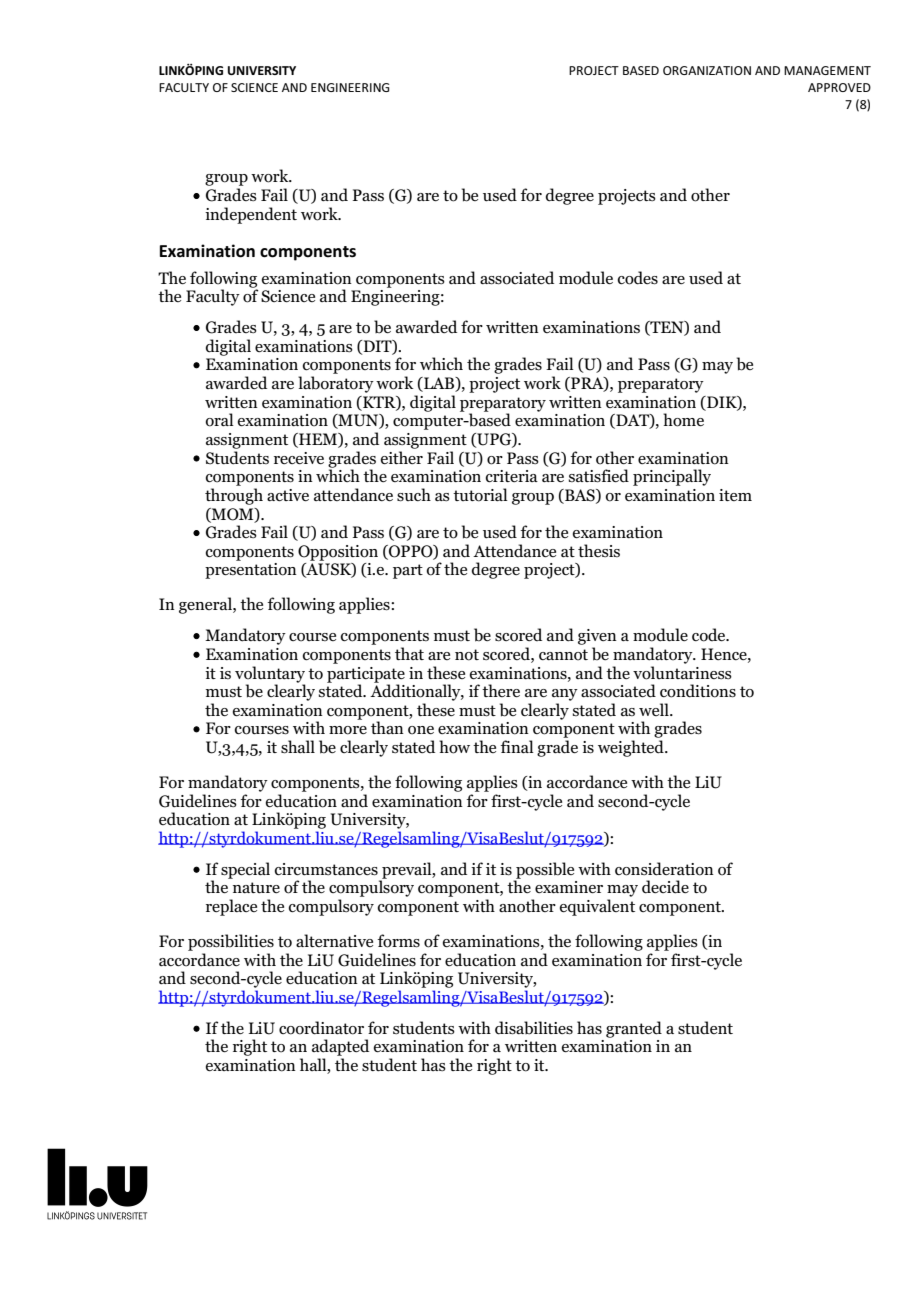 The image size is (924, 1308). What do you see at coordinates (501, 691) in the screenshot?
I see `there` at bounding box center [501, 691].
